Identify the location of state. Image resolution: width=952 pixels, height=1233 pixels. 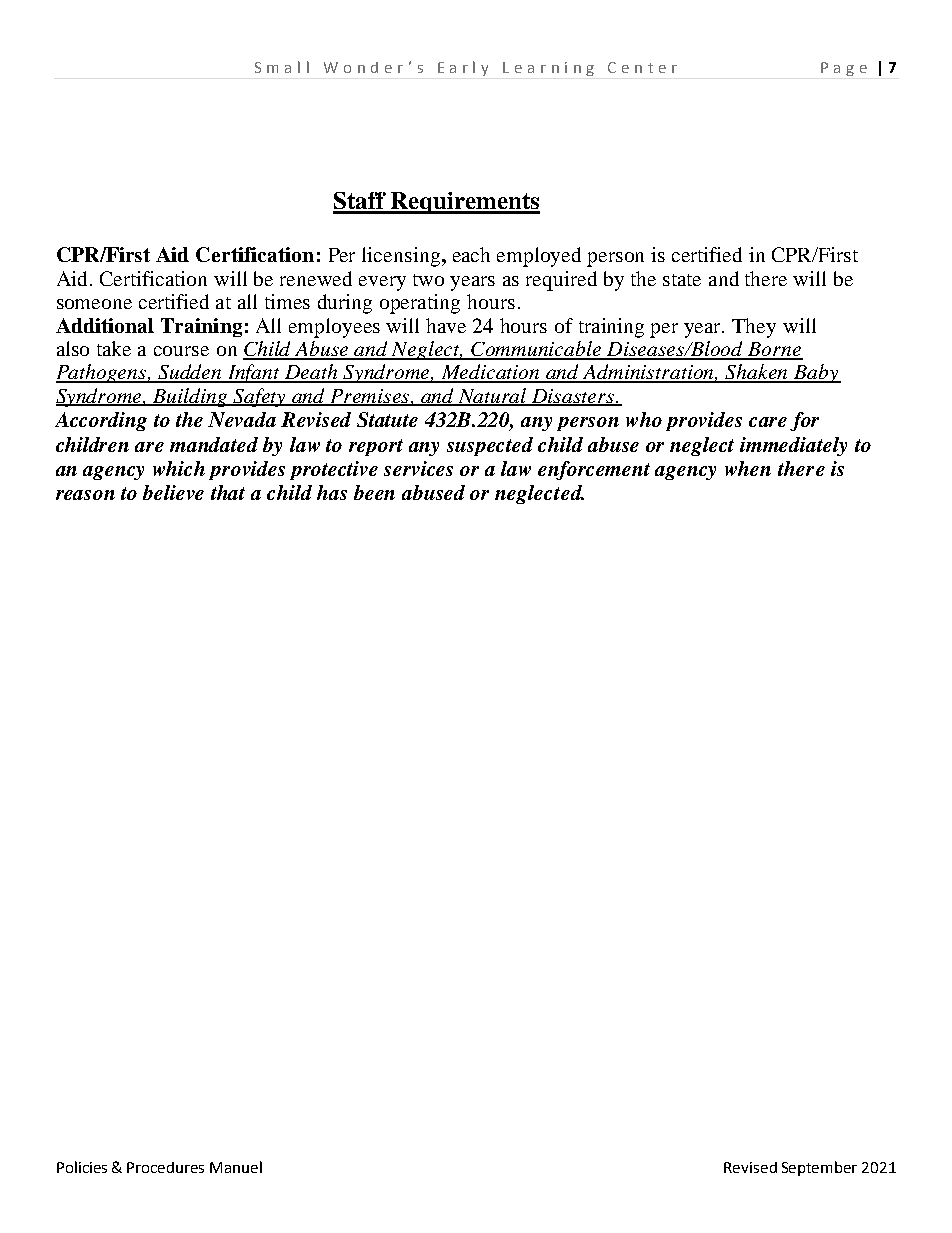
(682, 280).
